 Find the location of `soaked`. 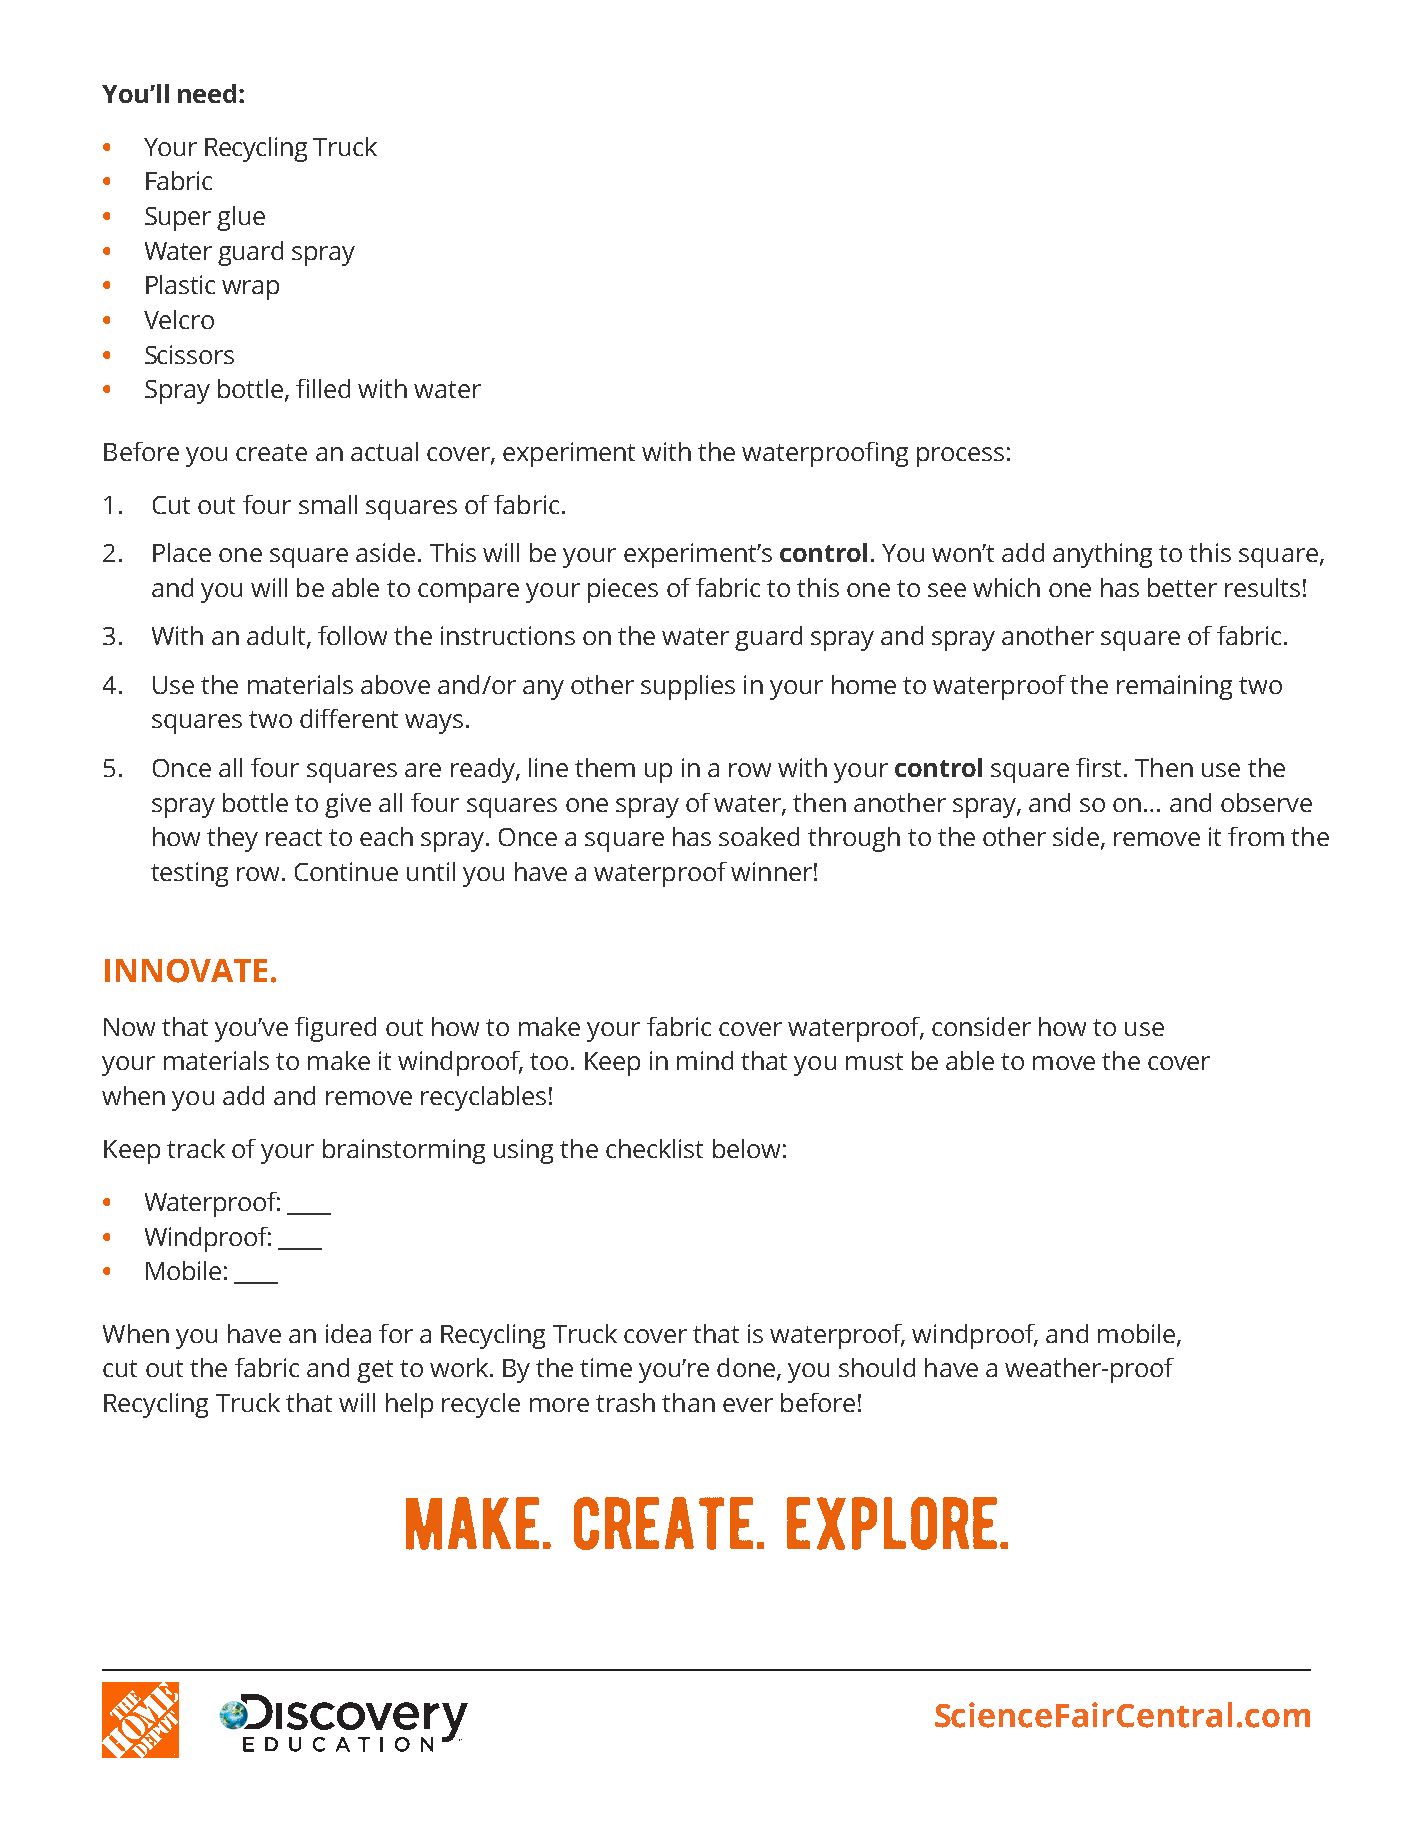

soaked is located at coordinates (759, 836).
